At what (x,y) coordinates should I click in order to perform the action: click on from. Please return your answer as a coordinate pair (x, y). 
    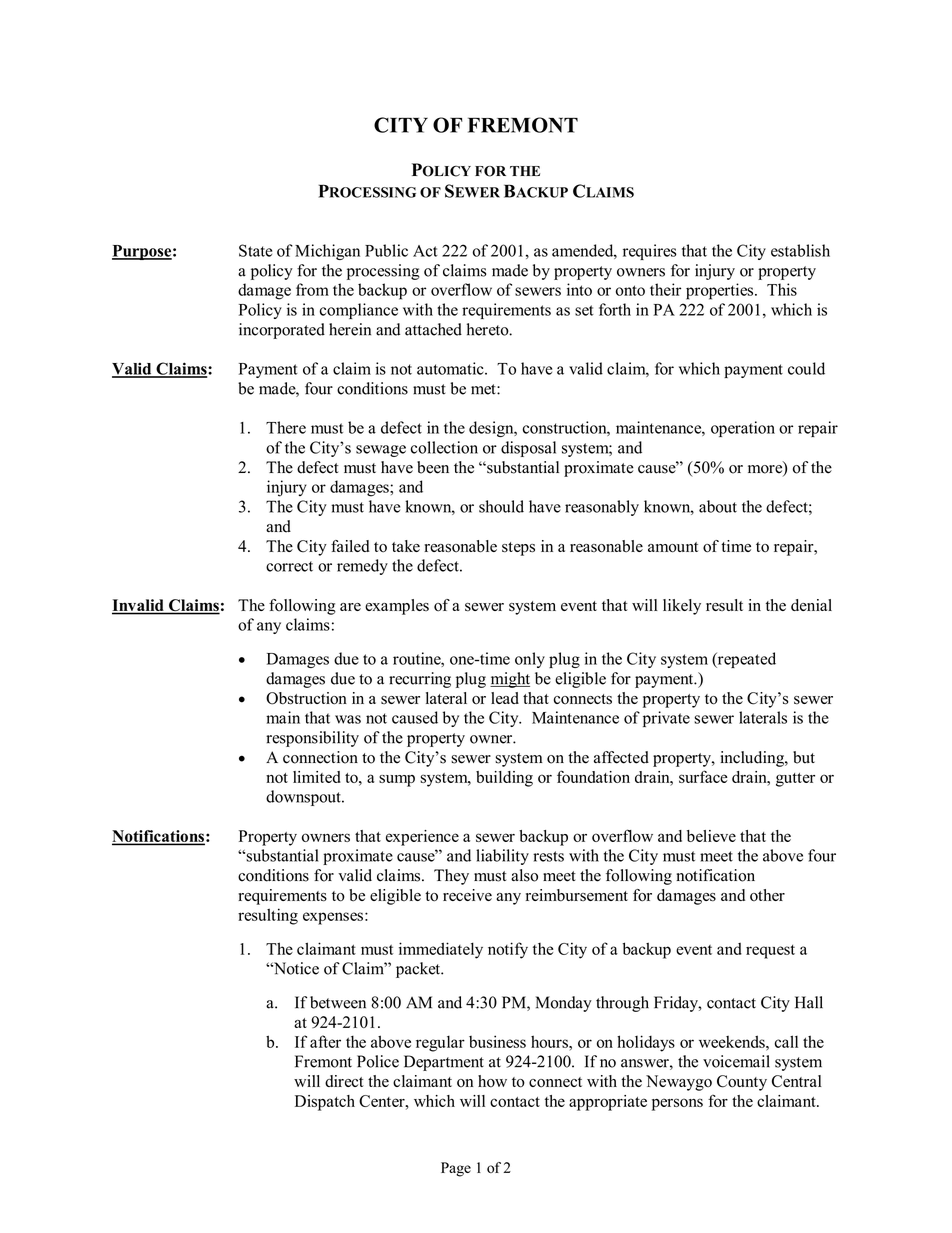
    Looking at the image, I should click on (312, 289).
